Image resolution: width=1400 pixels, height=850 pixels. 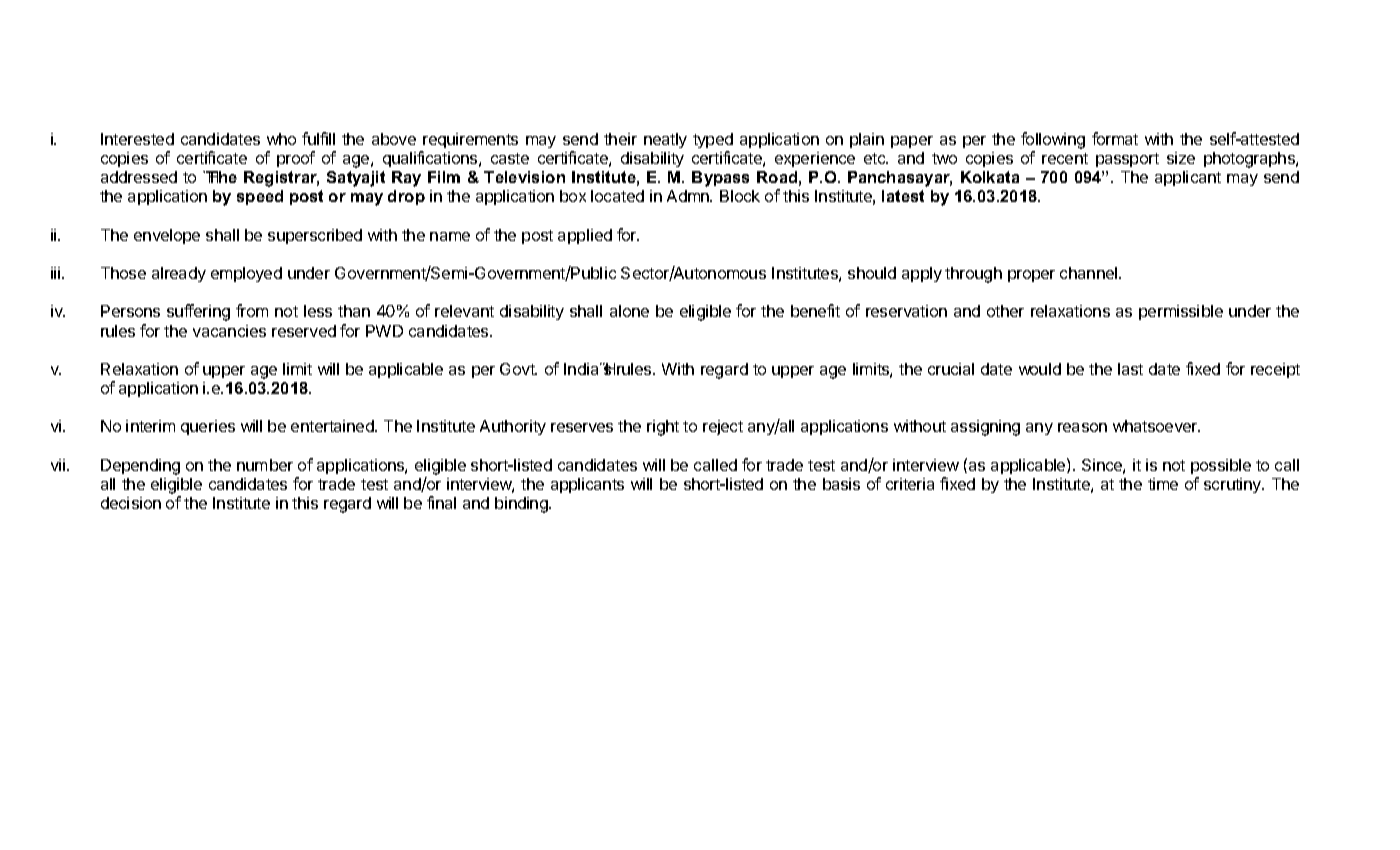 I want to click on binding, so click(x=522, y=505).
